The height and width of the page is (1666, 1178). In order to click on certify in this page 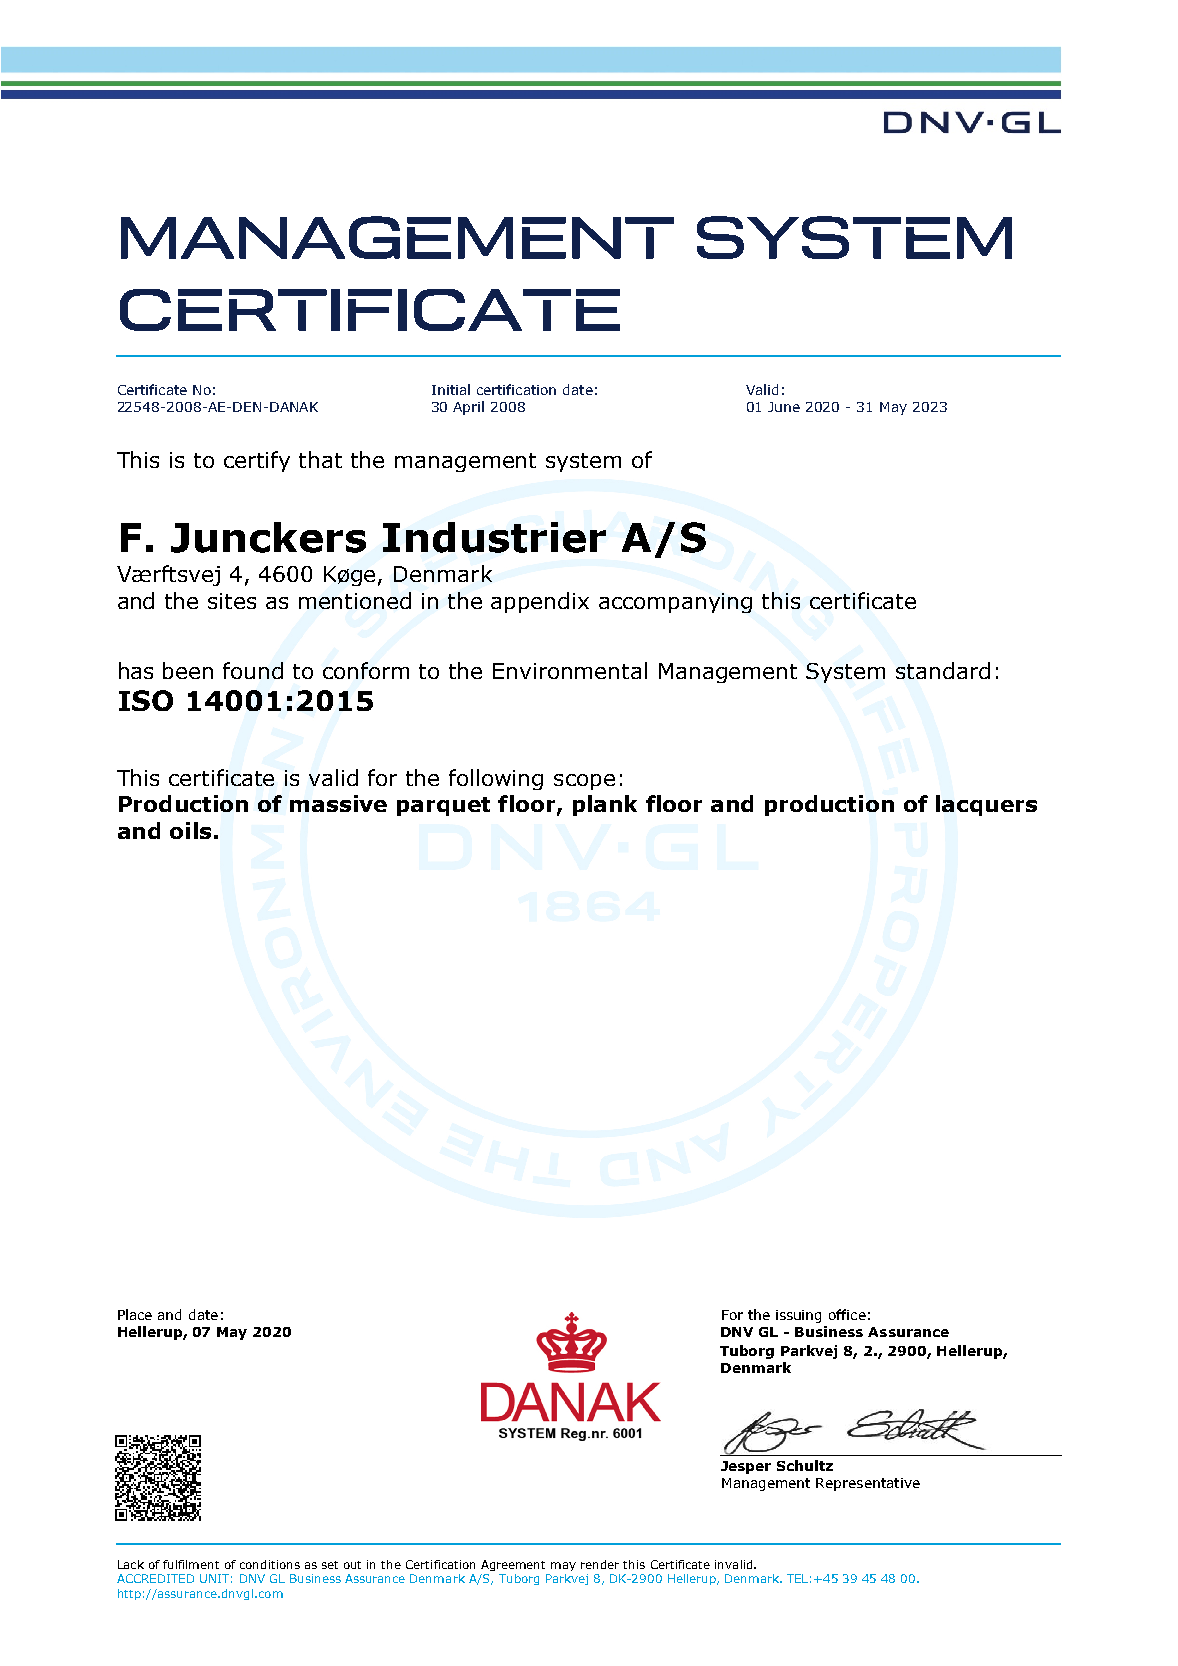, I will do `click(257, 461)`.
